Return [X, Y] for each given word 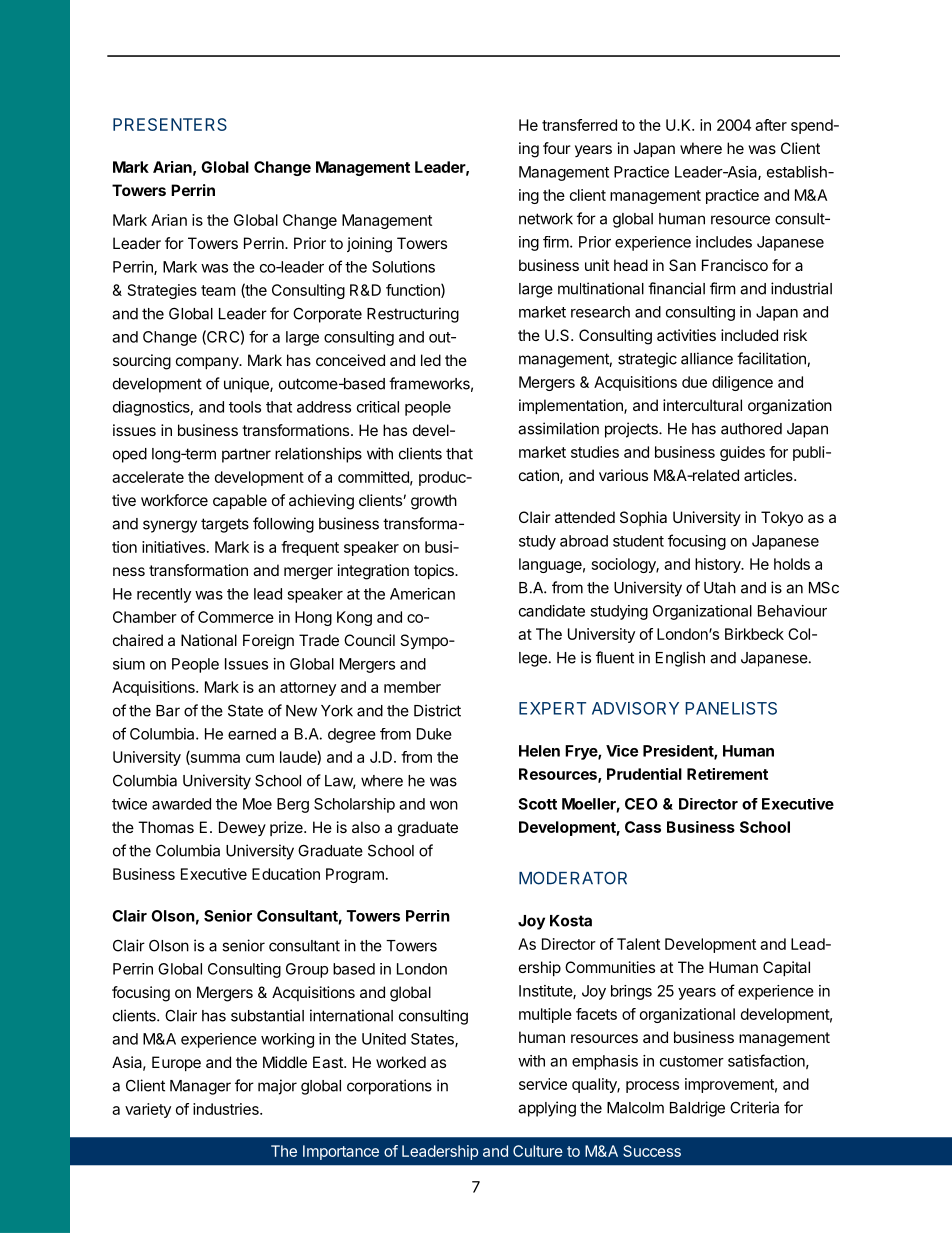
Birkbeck [754, 634]
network [546, 219]
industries [227, 1109]
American [422, 594]
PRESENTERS [170, 124]
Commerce [236, 617]
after [771, 125]
